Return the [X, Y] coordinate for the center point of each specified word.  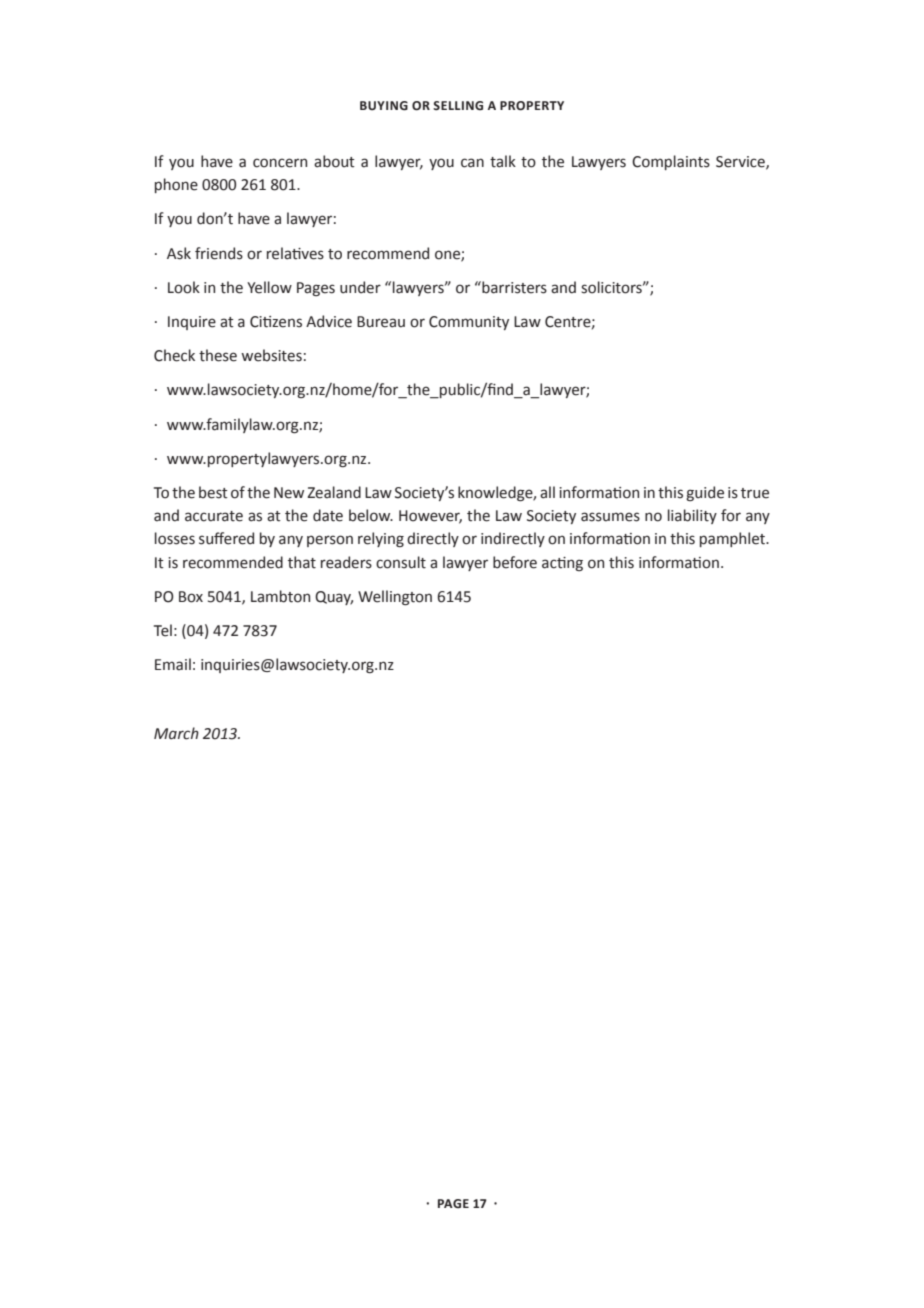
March [176, 733]
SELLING [458, 106]
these [218, 355]
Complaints [671, 162]
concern [280, 163]
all [547, 492]
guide [705, 493]
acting [562, 564]
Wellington [395, 598]
